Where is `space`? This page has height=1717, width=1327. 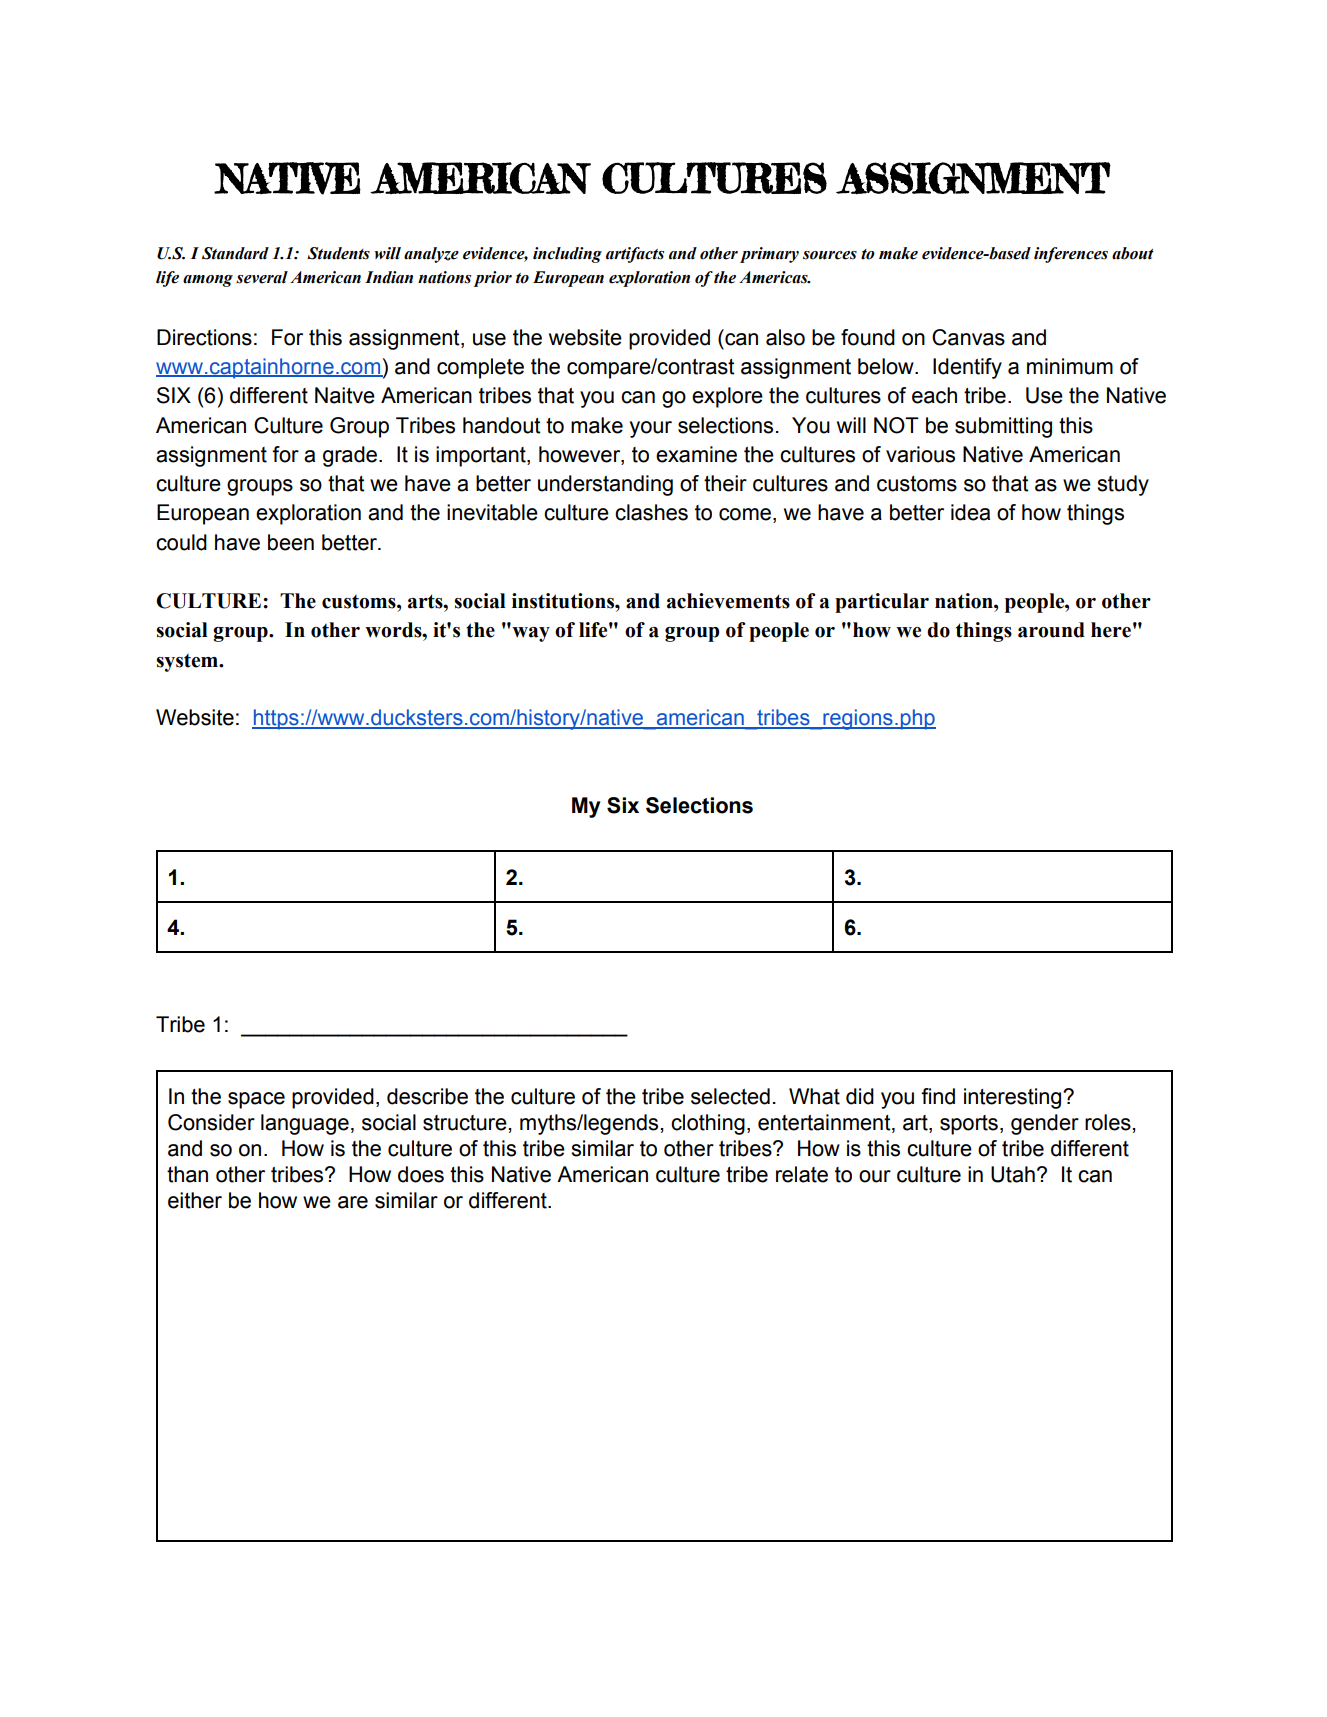 space is located at coordinates (256, 1100).
